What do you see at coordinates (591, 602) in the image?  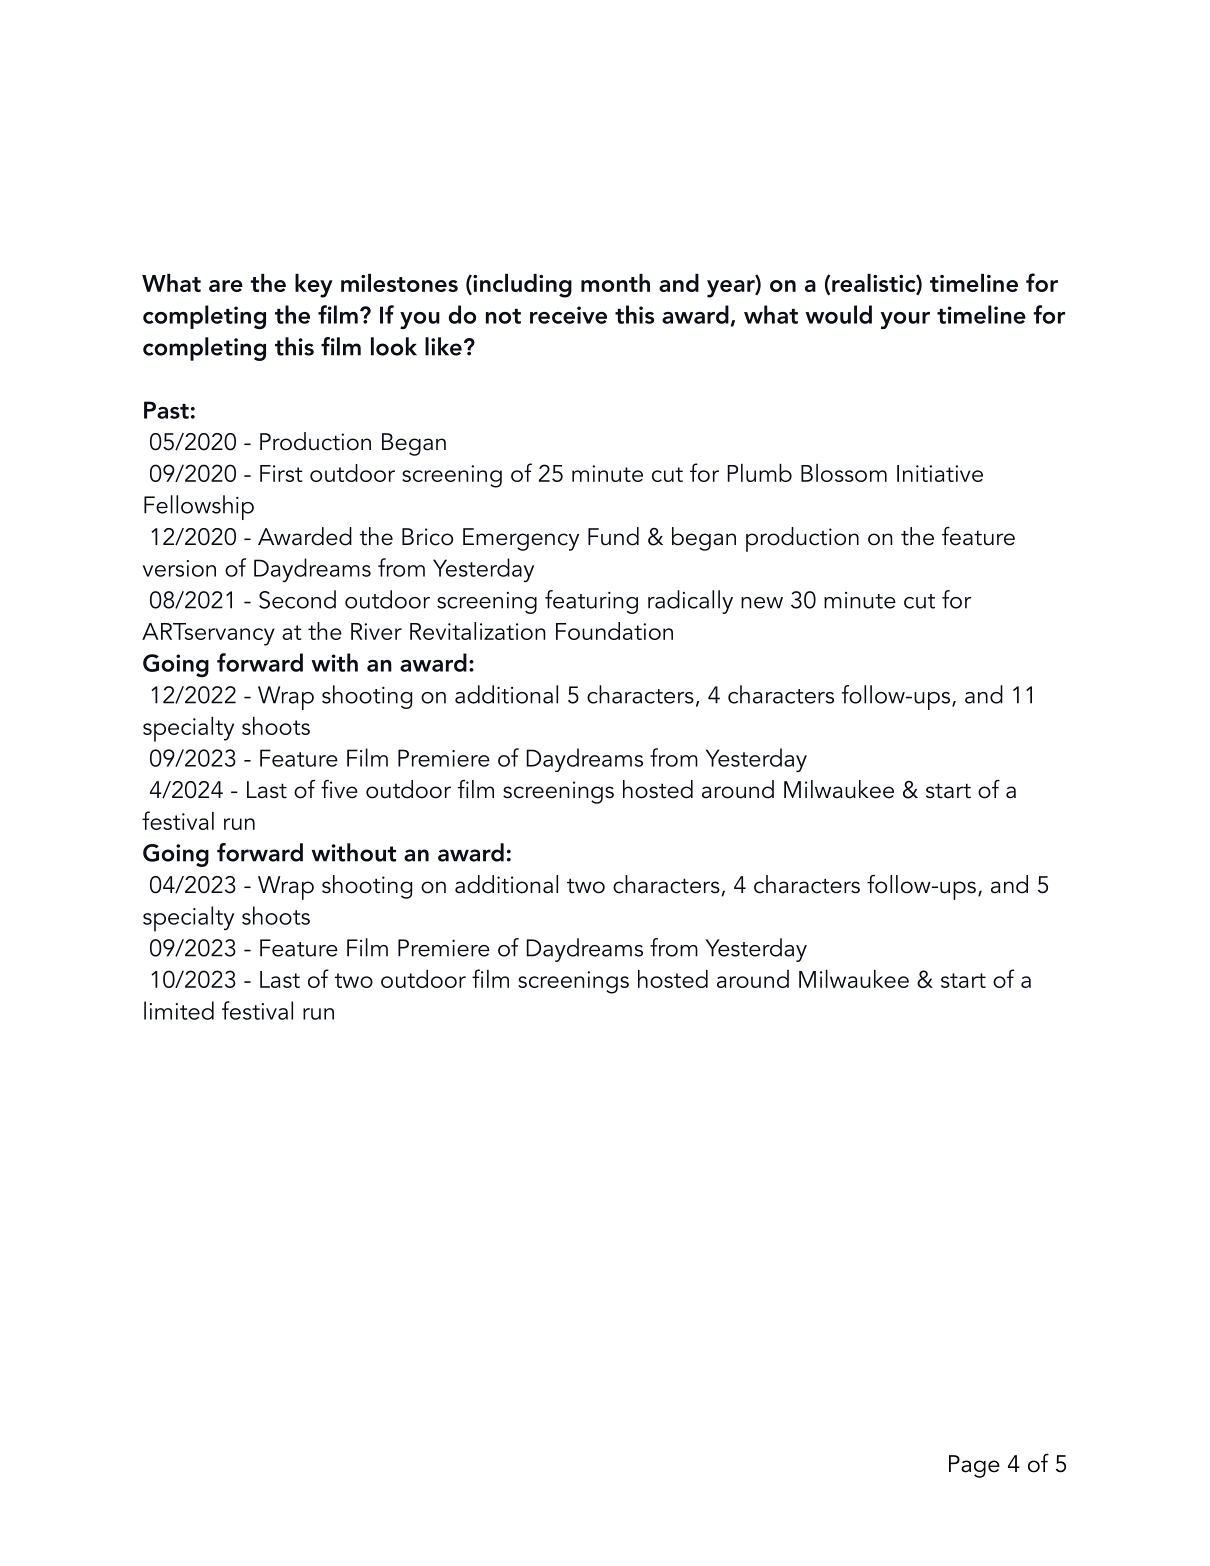 I see `featuring` at bounding box center [591, 602].
